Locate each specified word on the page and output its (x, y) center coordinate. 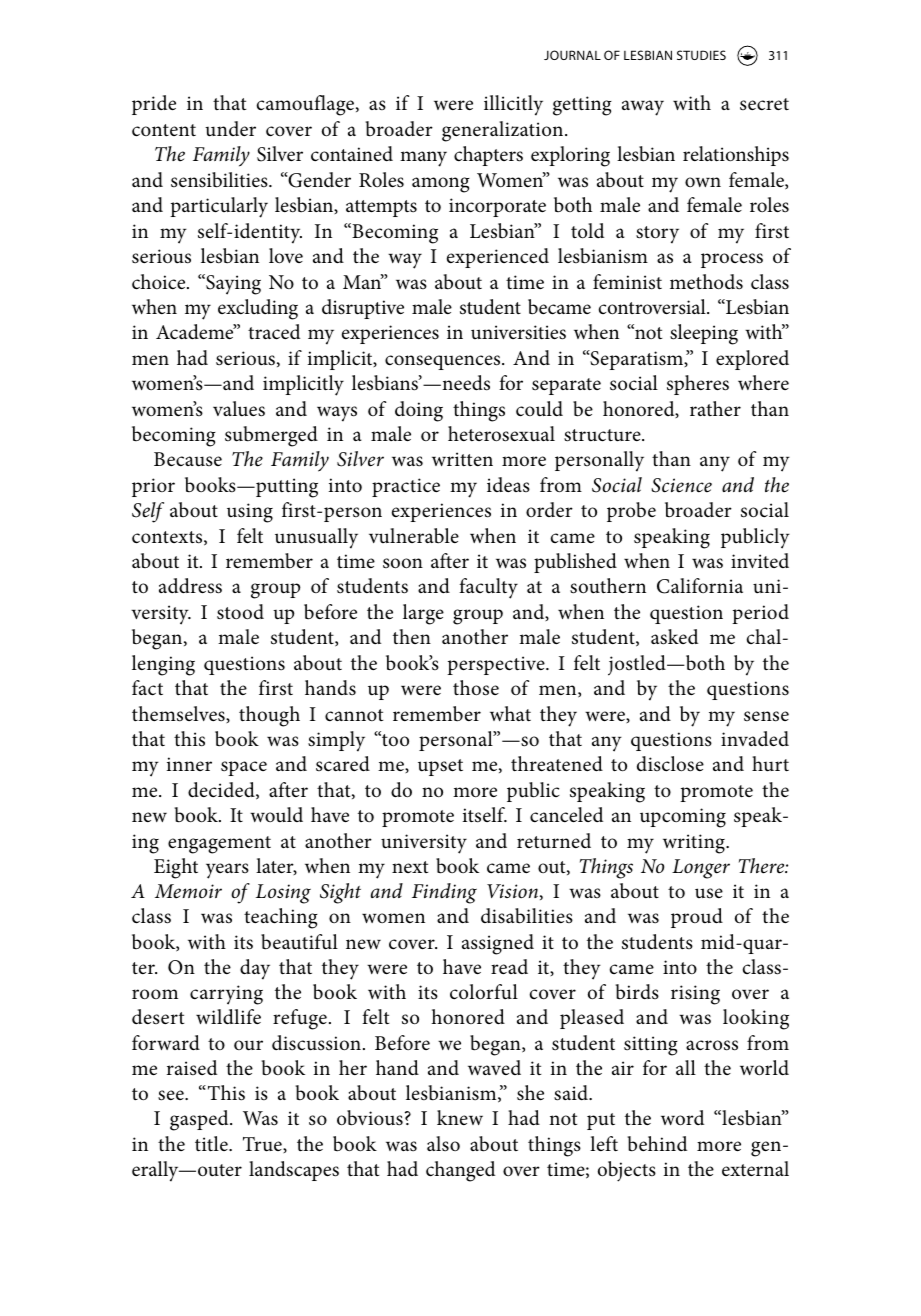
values (239, 409)
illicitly (513, 105)
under (230, 129)
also (443, 1144)
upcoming (683, 818)
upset (440, 767)
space (244, 768)
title (212, 1144)
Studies (701, 55)
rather (715, 408)
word (682, 1118)
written (462, 459)
